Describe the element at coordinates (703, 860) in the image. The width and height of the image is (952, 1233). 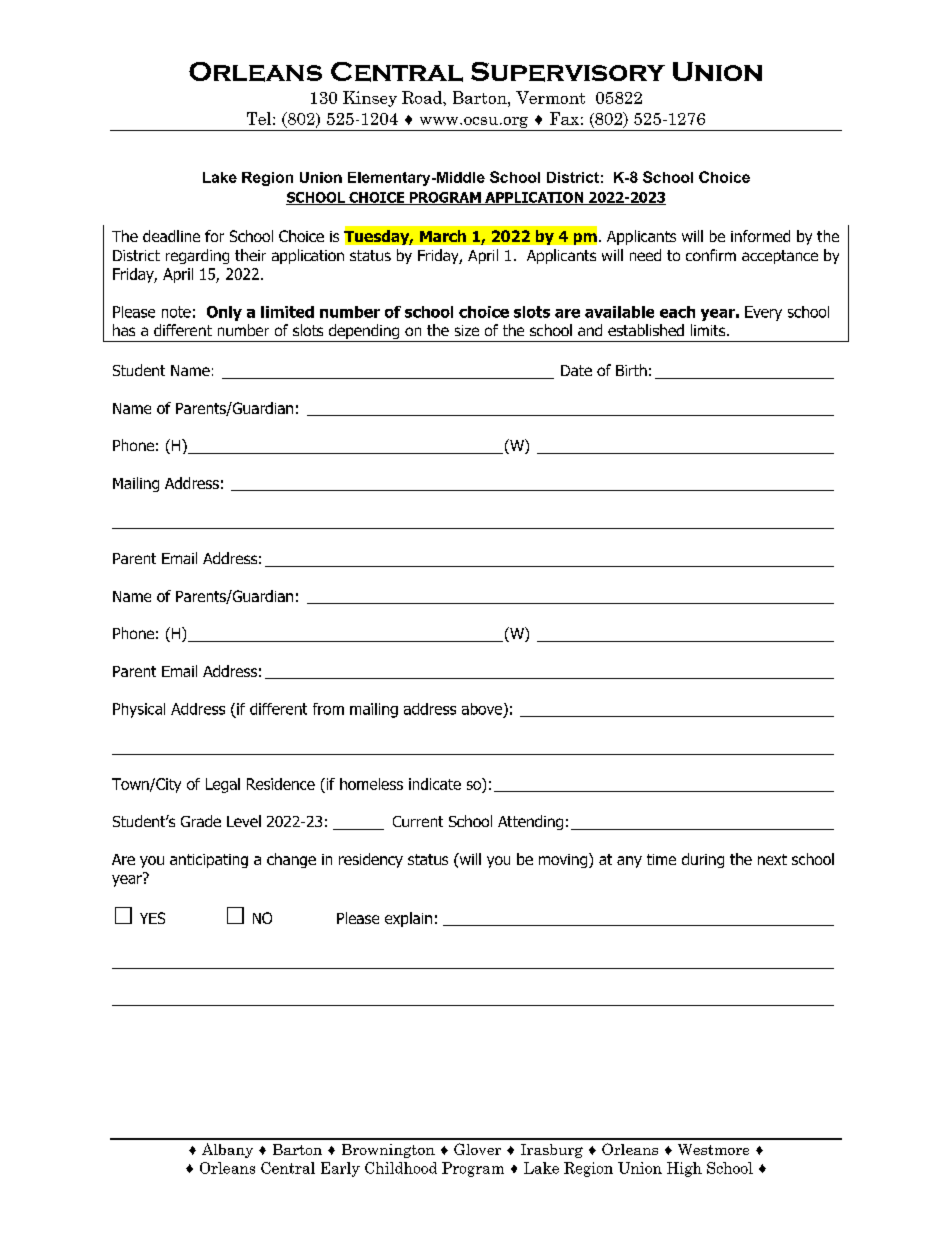
I see `during` at that location.
